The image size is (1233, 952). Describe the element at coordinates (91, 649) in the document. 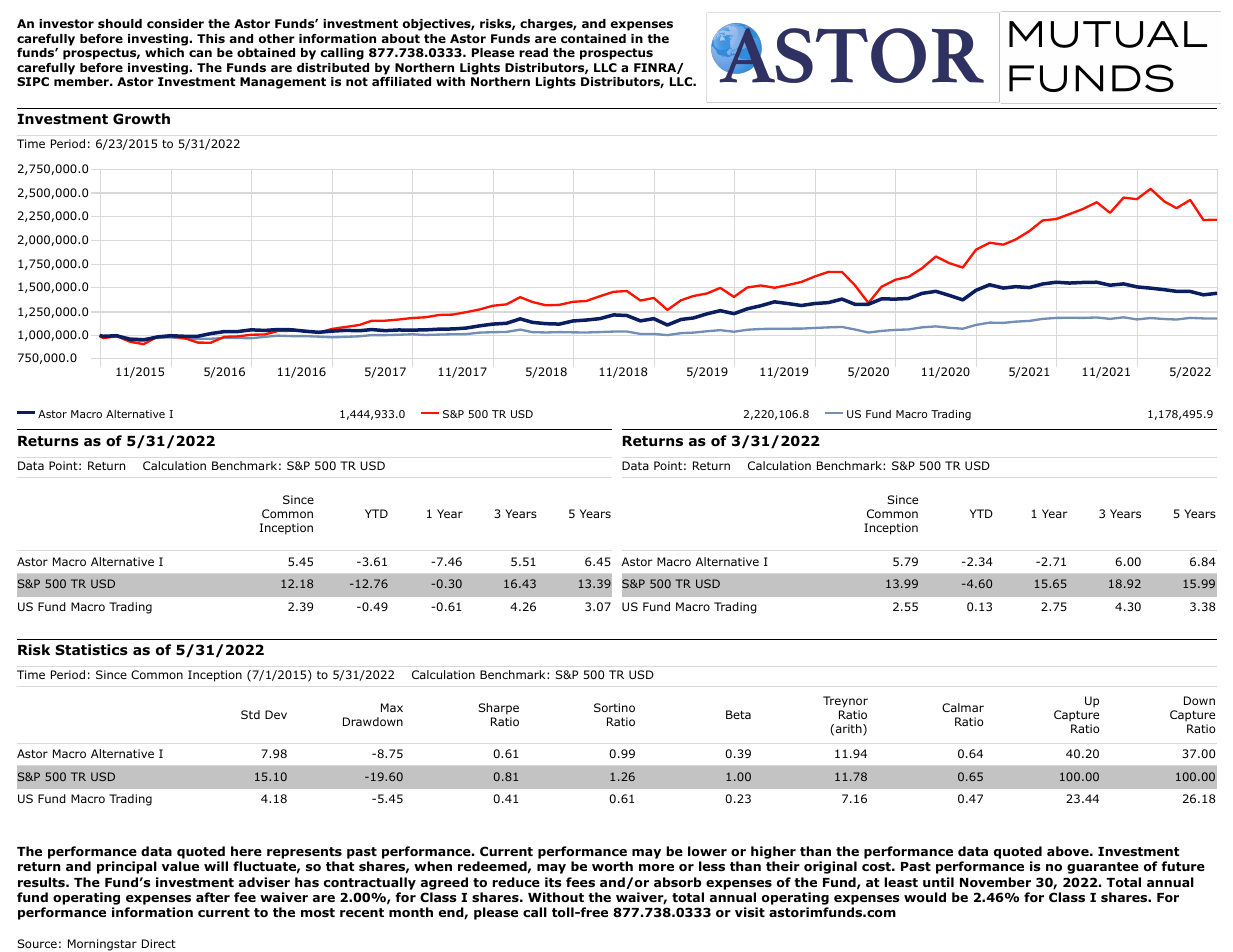

I see `Statistics` at that location.
